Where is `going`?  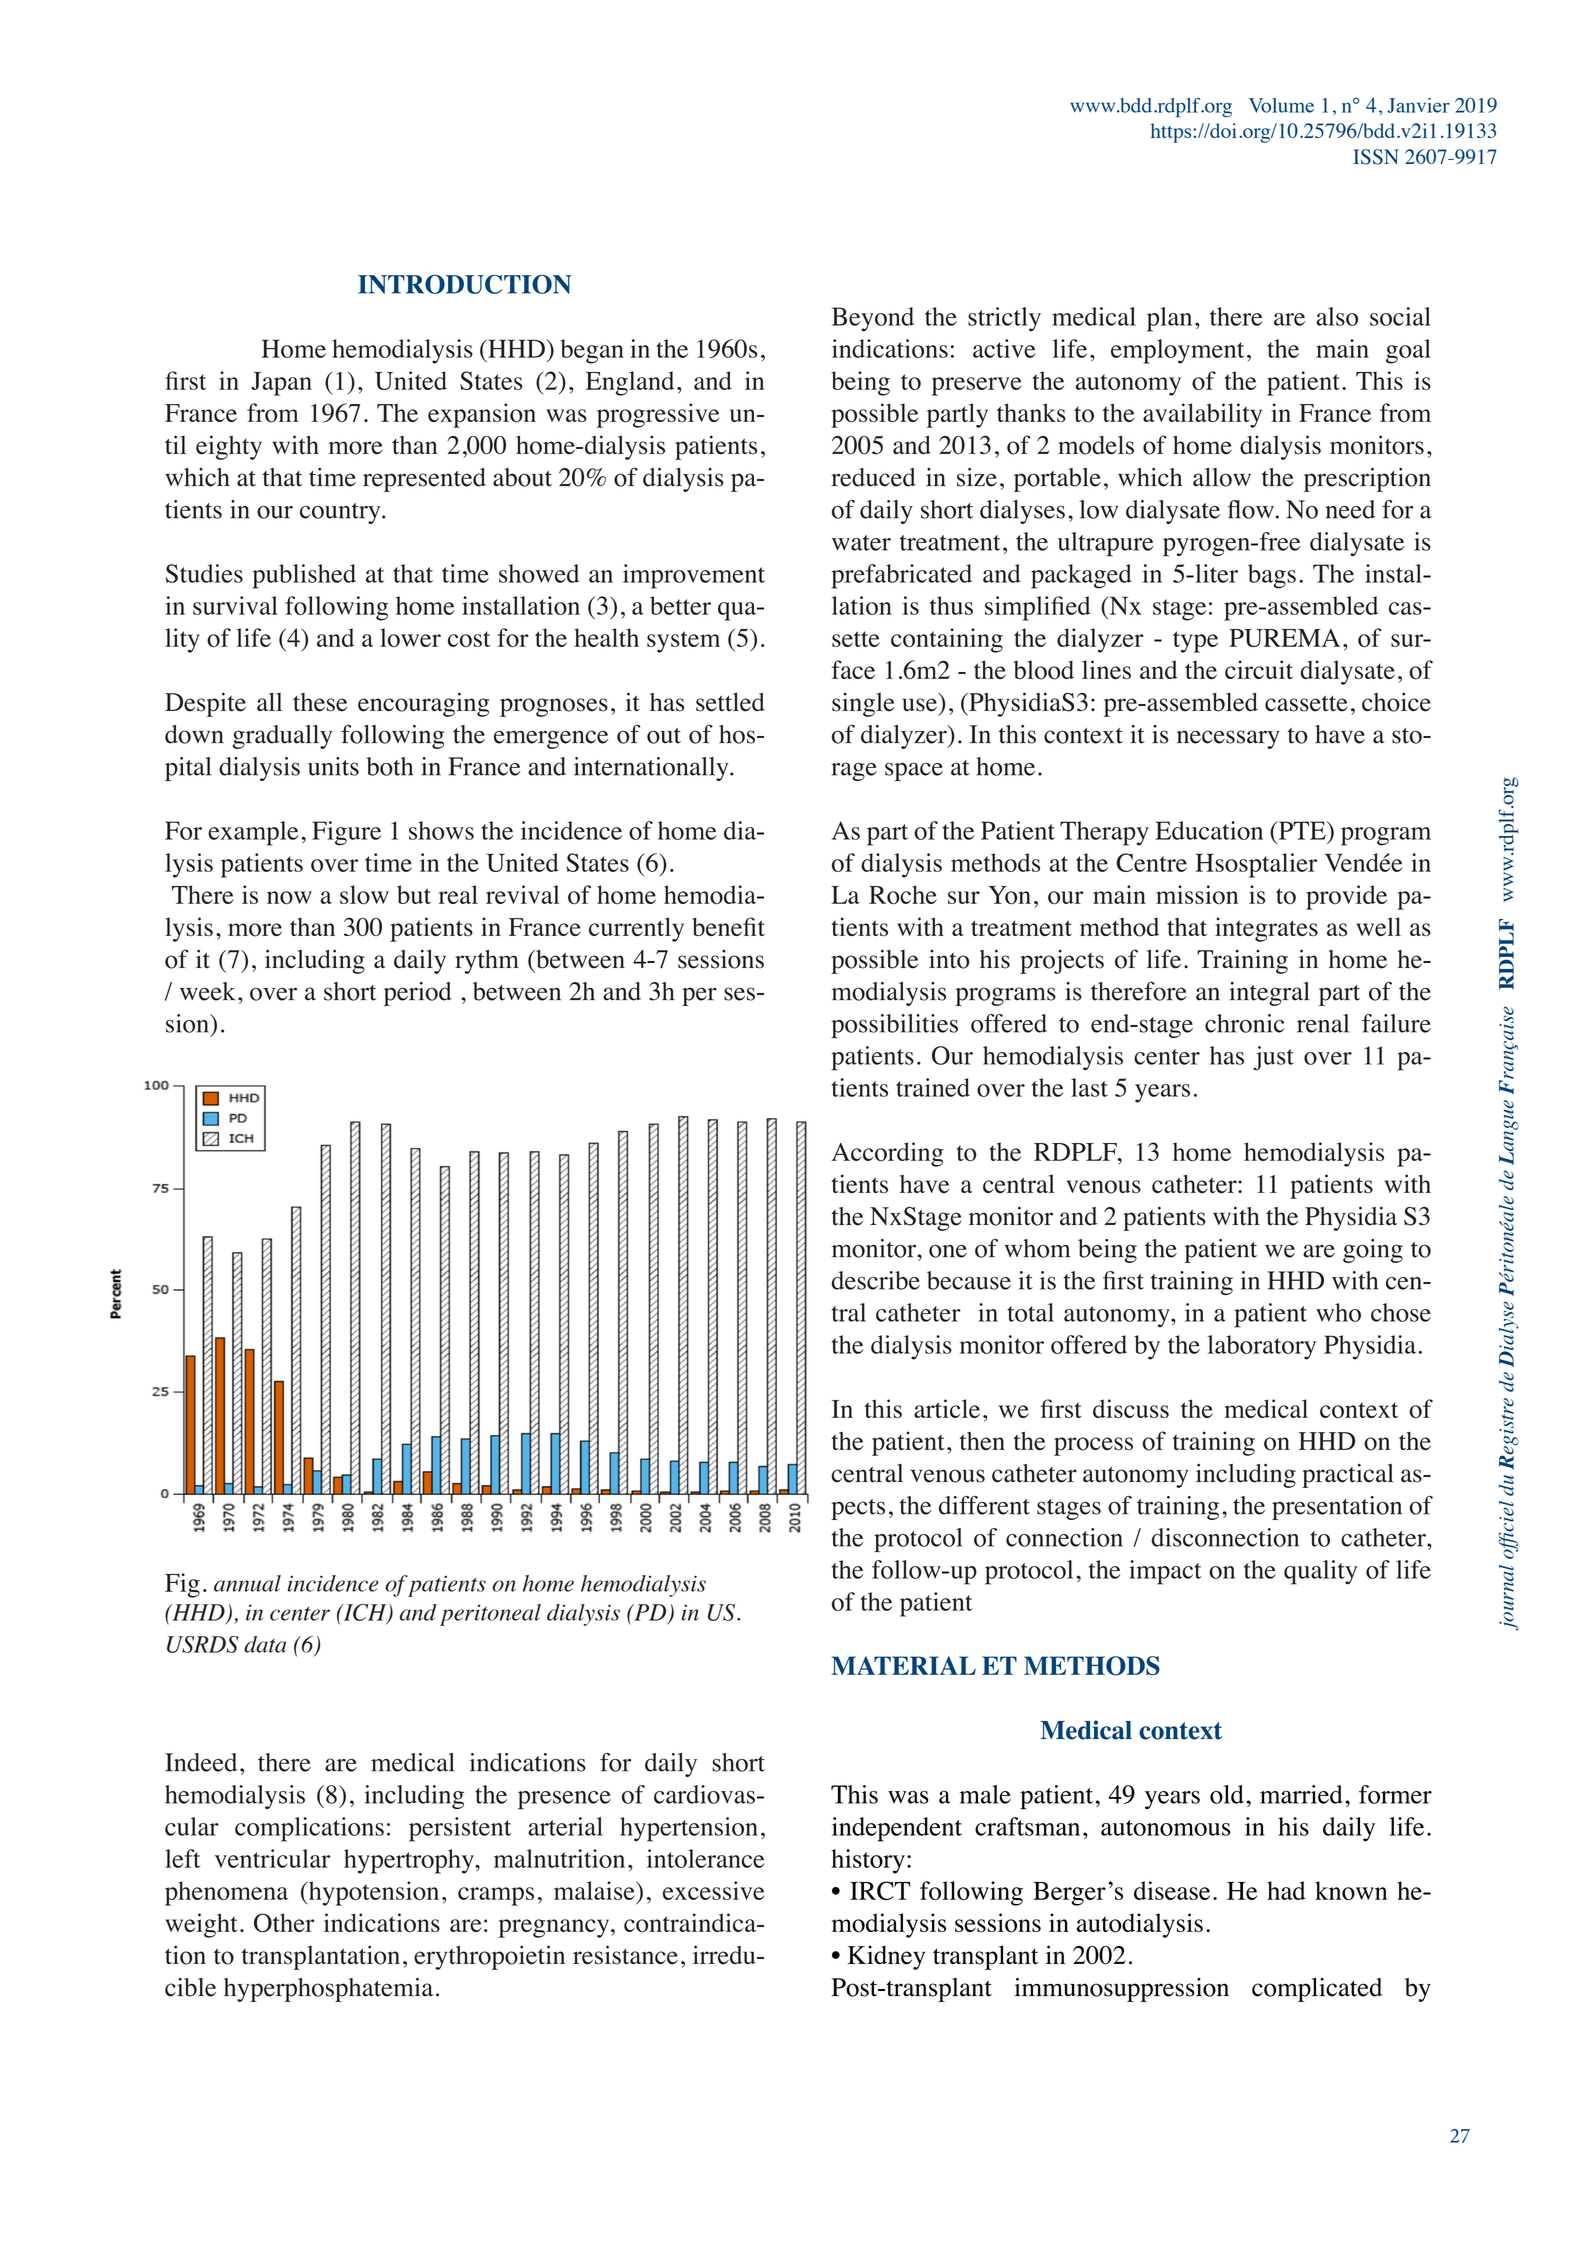
going is located at coordinates (1373, 1251).
